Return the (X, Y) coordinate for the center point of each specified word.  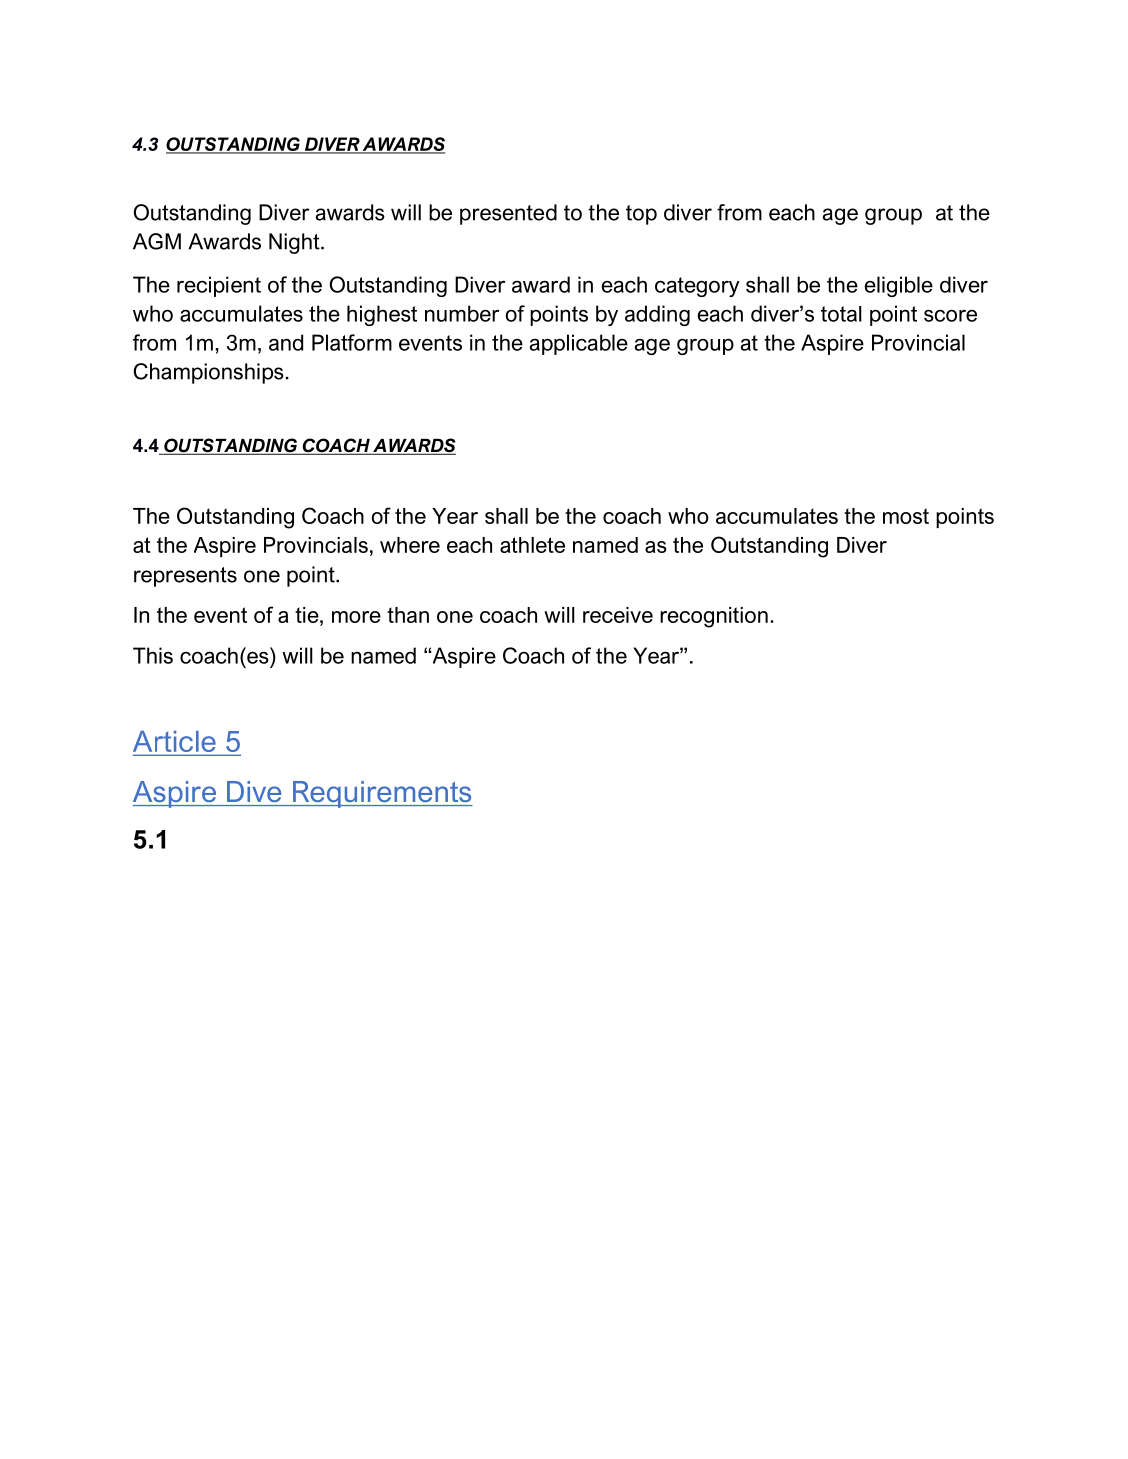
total (841, 314)
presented (508, 214)
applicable (579, 344)
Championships (209, 373)
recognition (714, 617)
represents (185, 577)
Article (175, 743)
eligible (899, 286)
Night (295, 243)
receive (618, 615)
